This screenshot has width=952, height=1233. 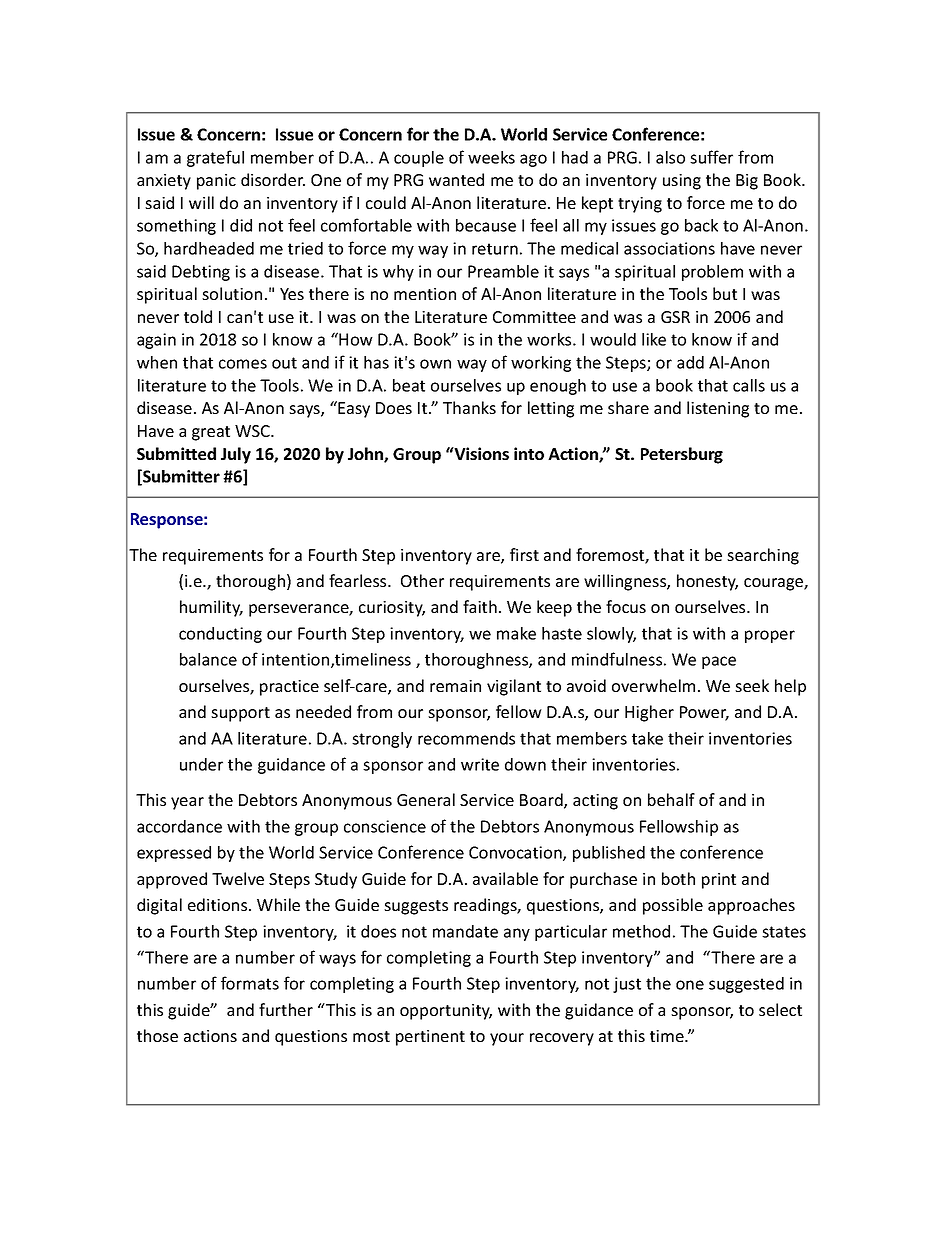 I want to click on panic, so click(x=216, y=182).
